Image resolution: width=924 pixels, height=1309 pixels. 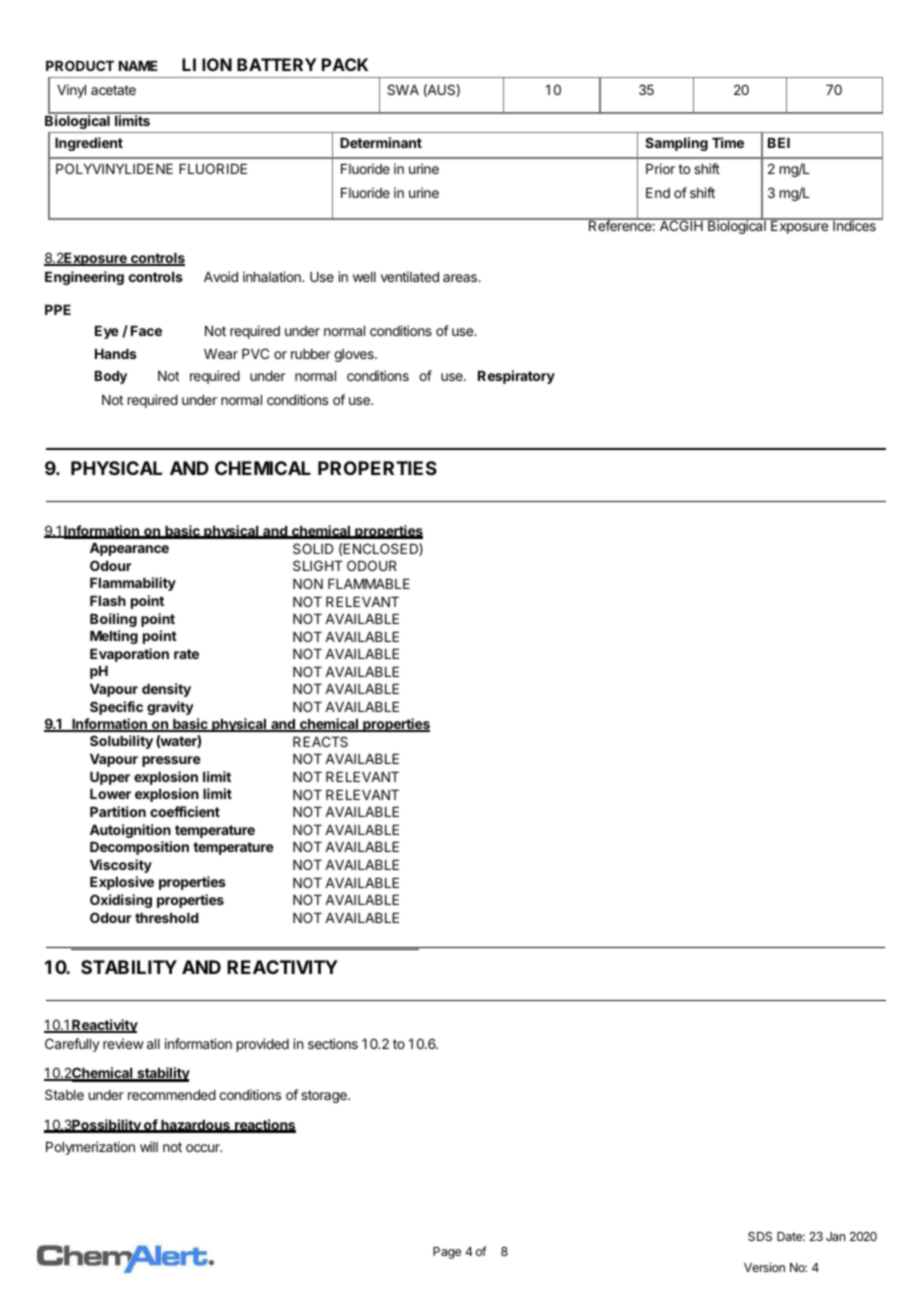 I want to click on REACTS, so click(x=320, y=741).
